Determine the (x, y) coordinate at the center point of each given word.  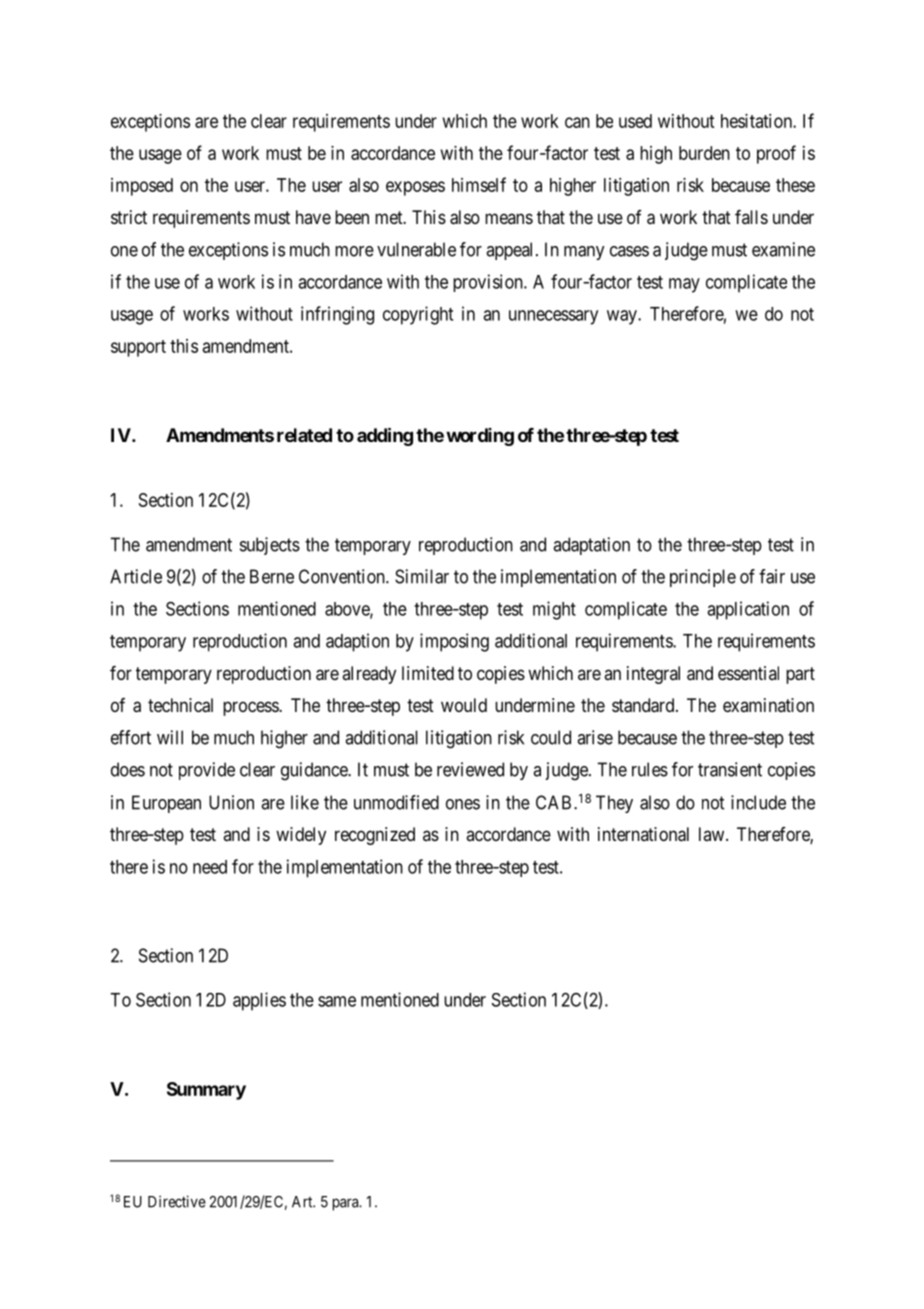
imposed (142, 187)
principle (703, 578)
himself (479, 184)
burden (704, 153)
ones (463, 804)
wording (480, 437)
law (713, 834)
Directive (177, 1201)
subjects (270, 546)
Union (231, 802)
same (337, 1001)
